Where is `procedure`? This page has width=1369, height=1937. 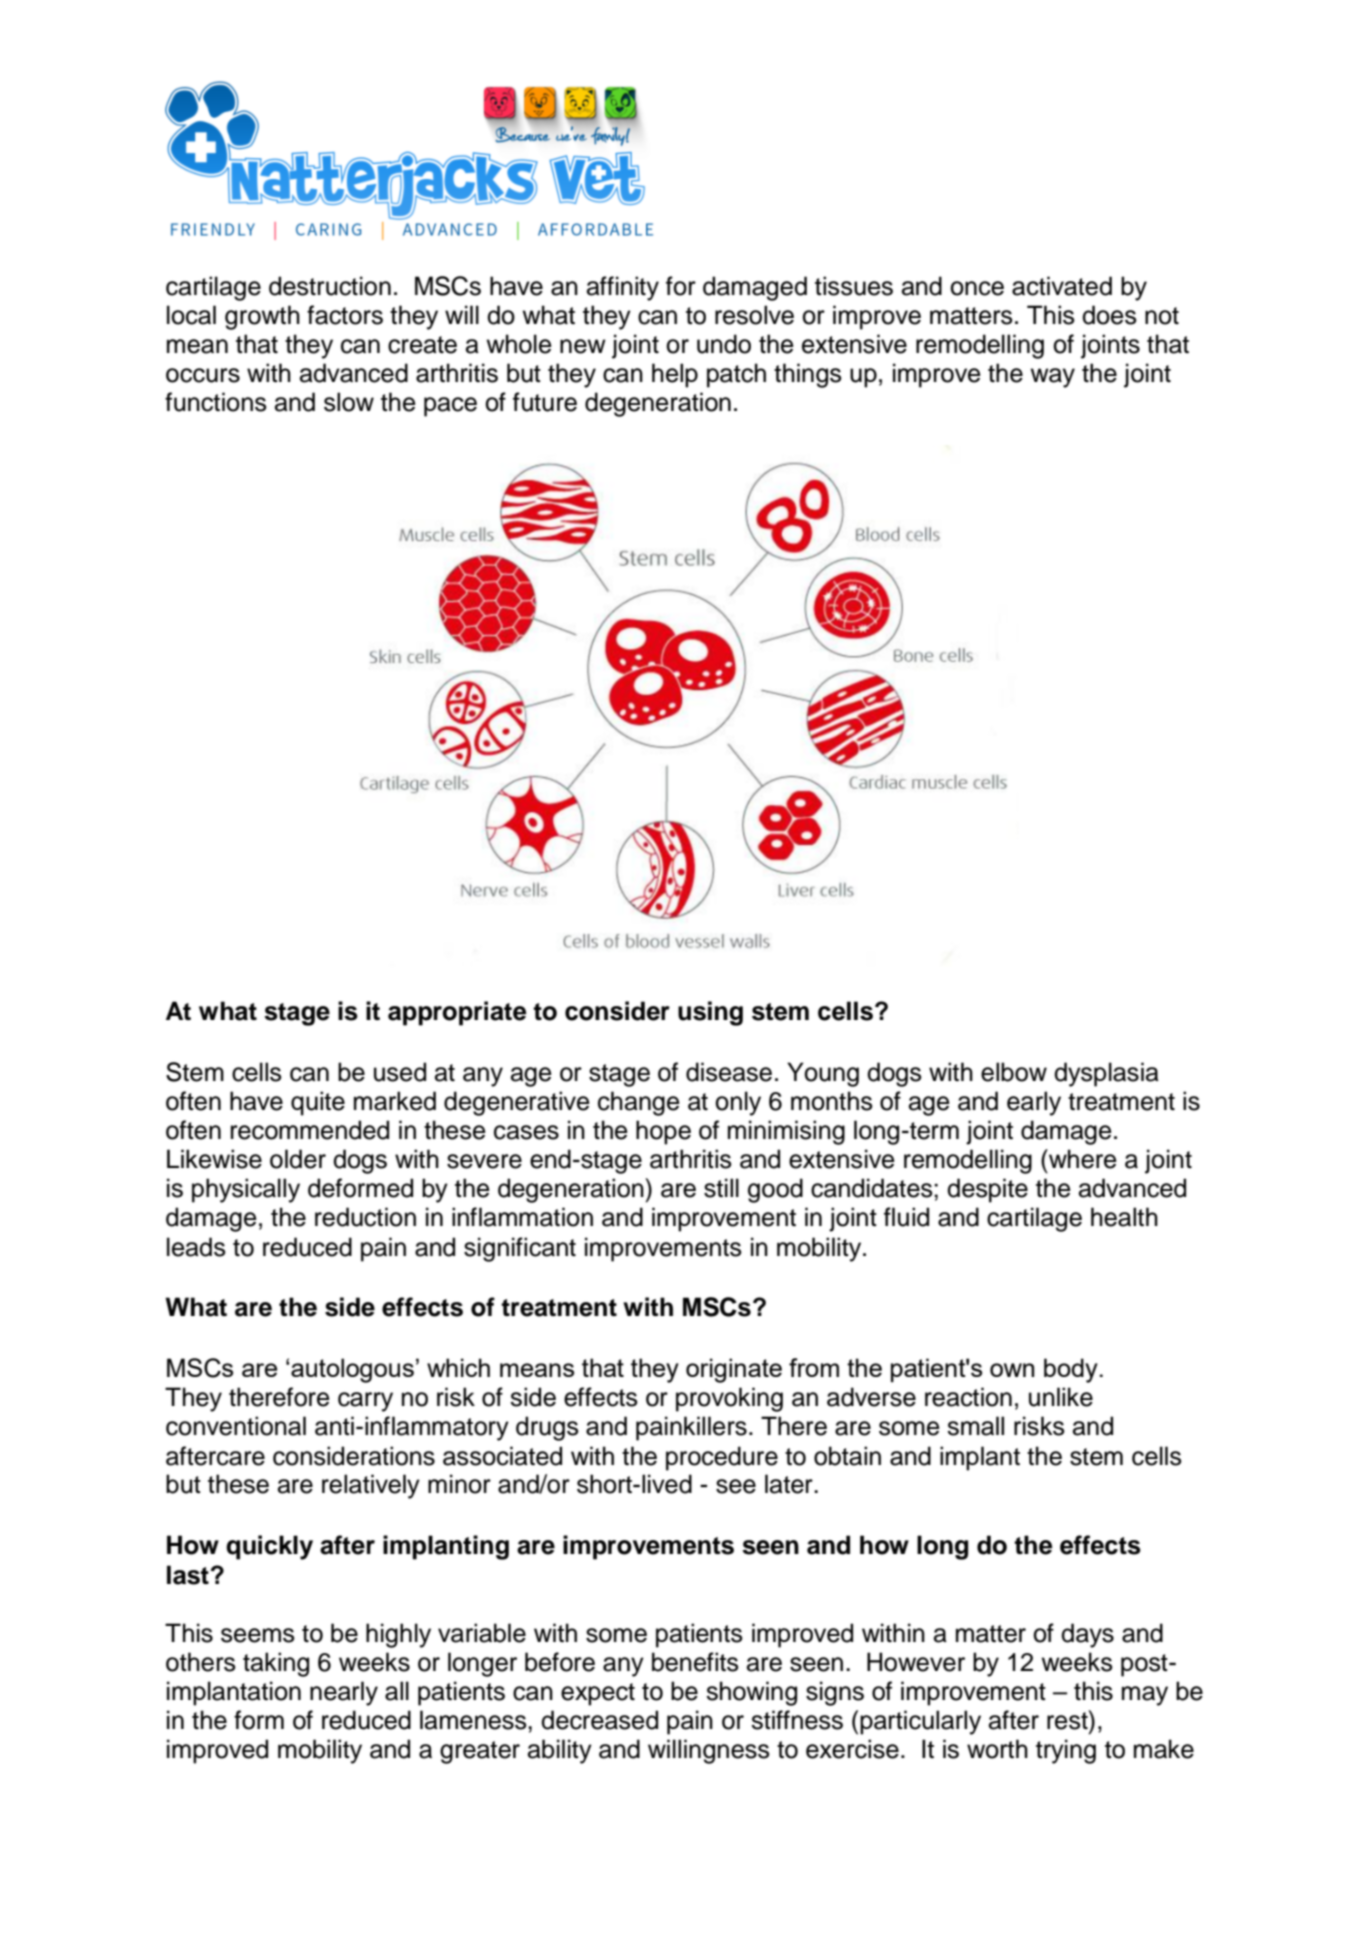 procedure is located at coordinates (722, 1458).
